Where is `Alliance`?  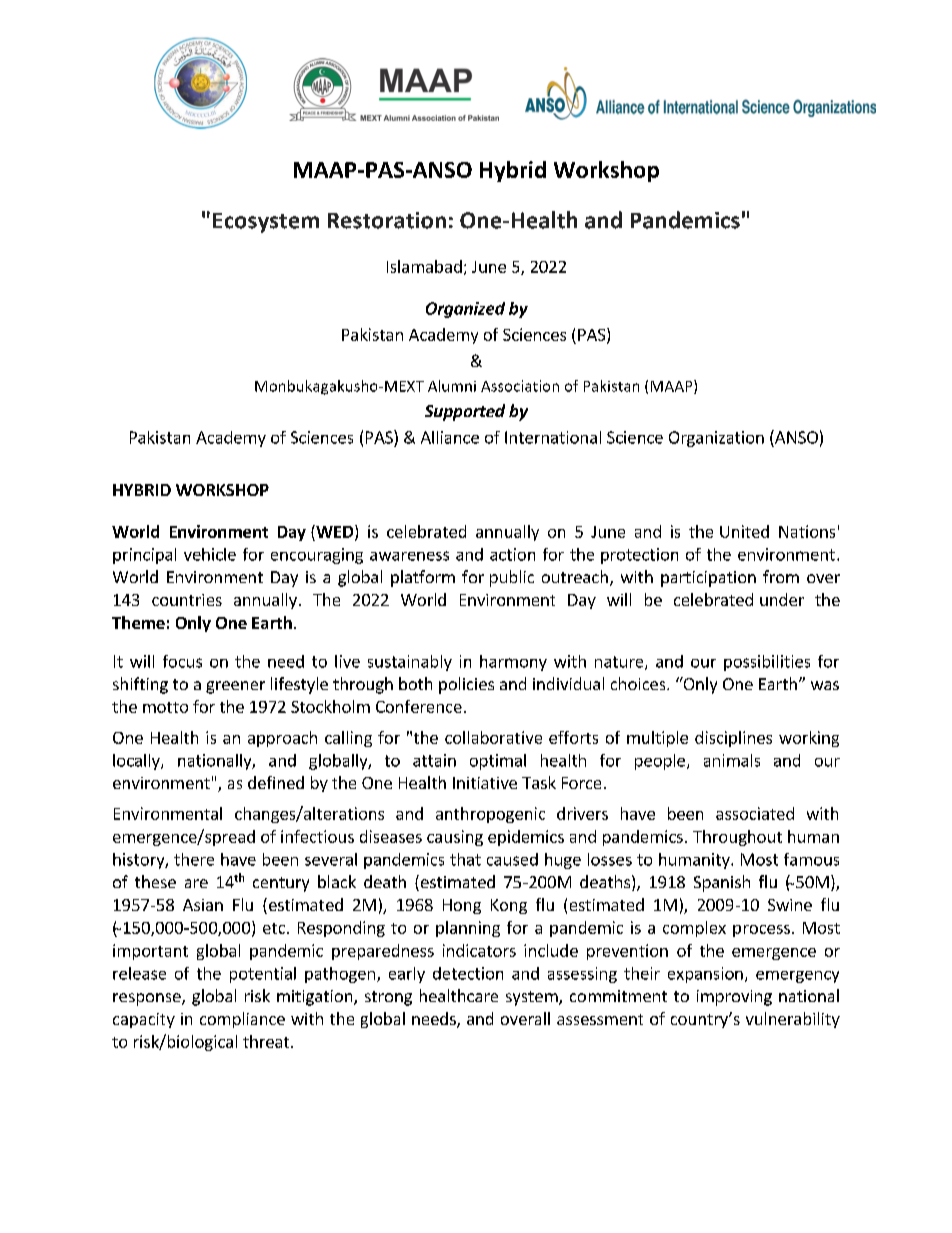
Alliance is located at coordinates (450, 437).
